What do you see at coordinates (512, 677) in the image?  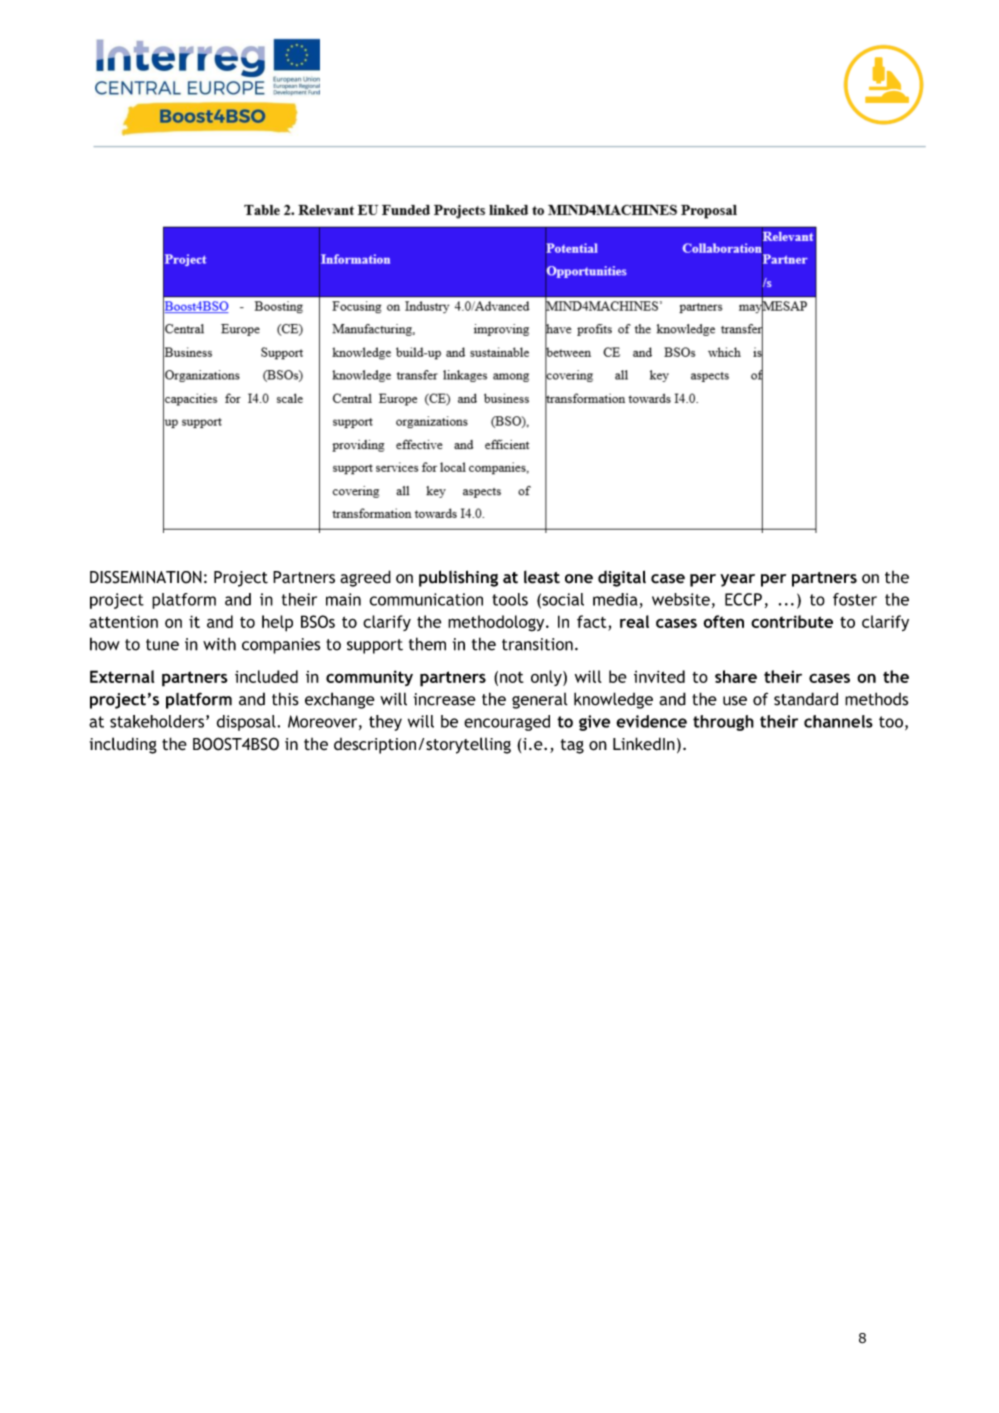 I see `not` at bounding box center [512, 677].
